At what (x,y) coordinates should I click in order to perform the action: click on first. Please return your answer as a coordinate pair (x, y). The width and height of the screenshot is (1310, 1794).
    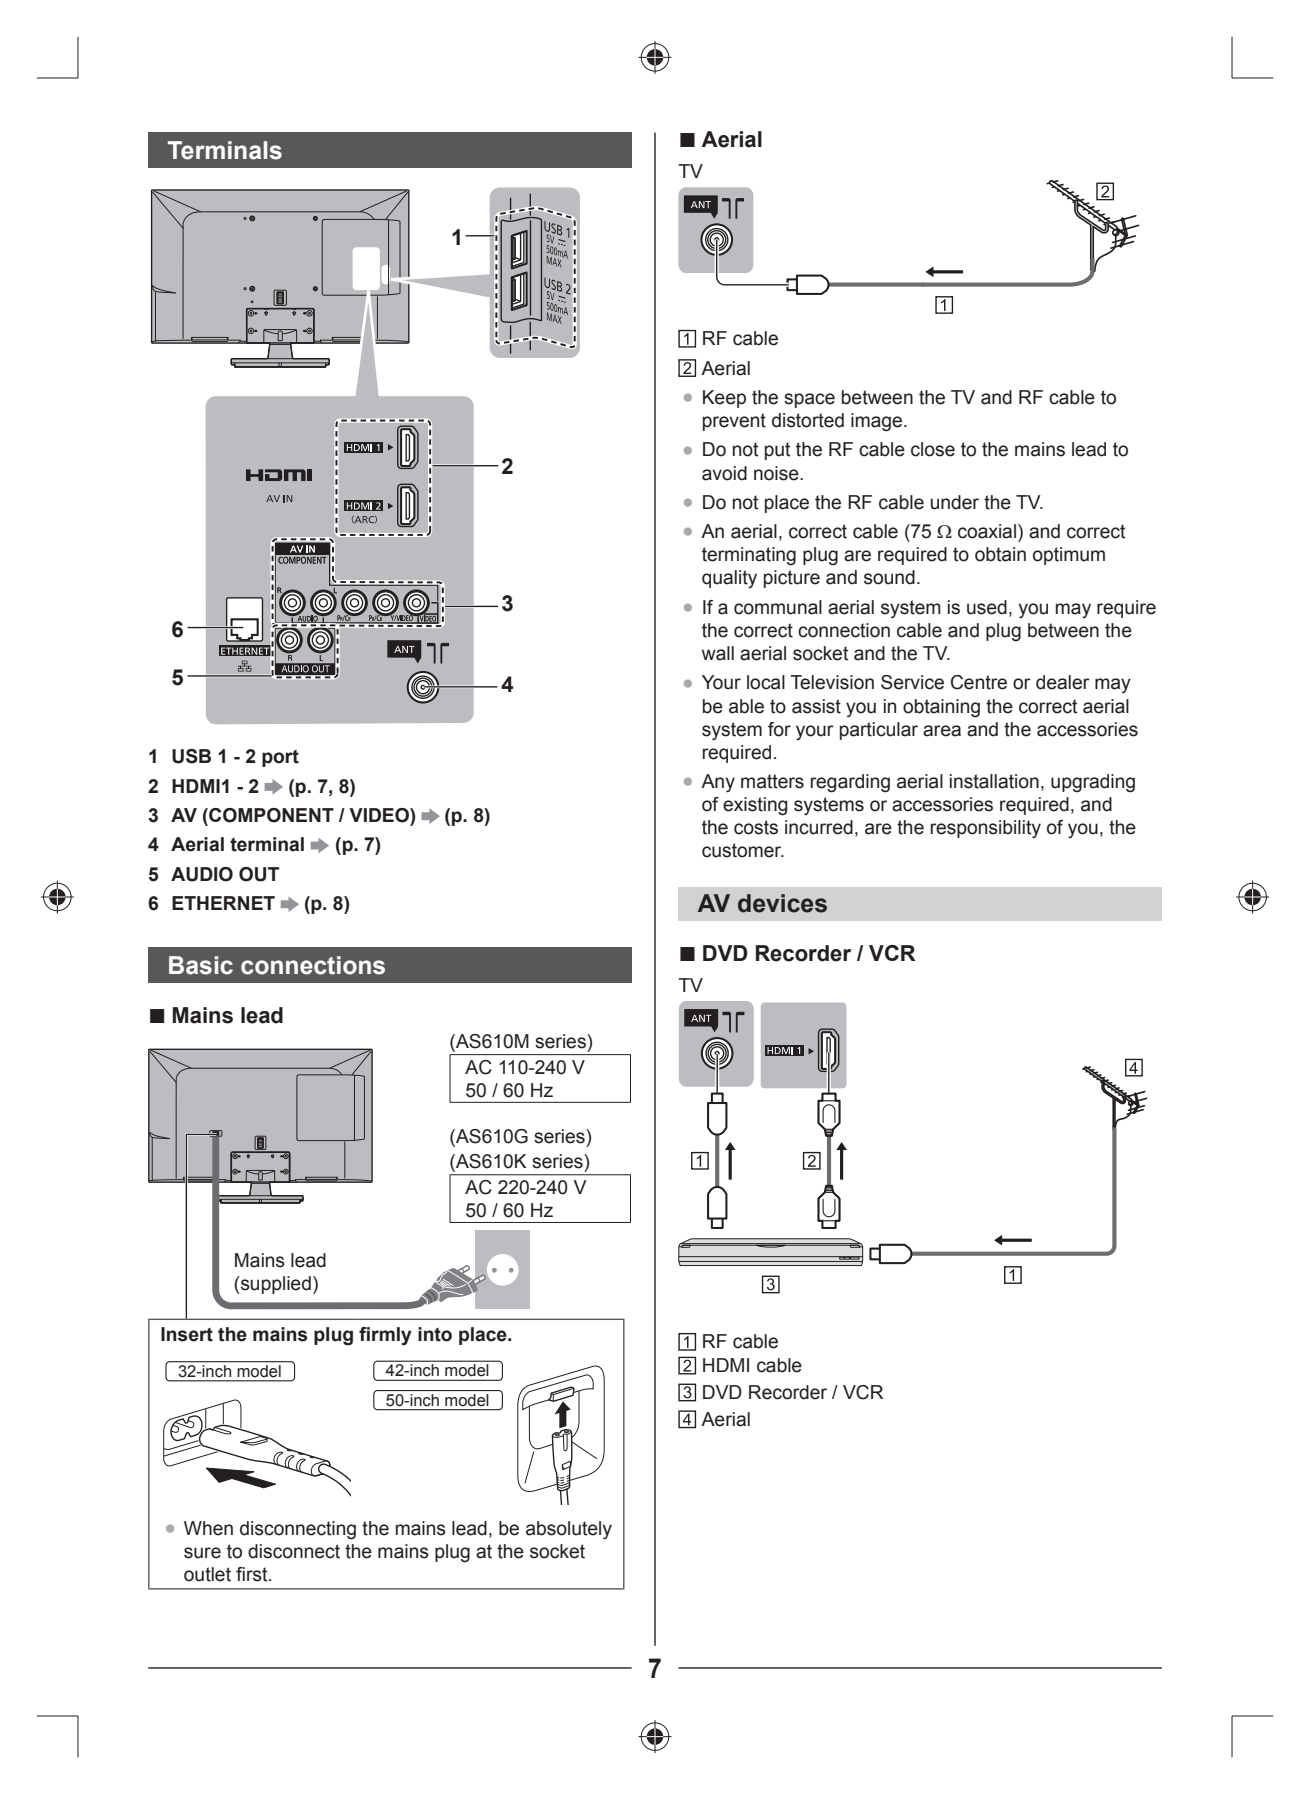
    Looking at the image, I should click on (253, 1574).
